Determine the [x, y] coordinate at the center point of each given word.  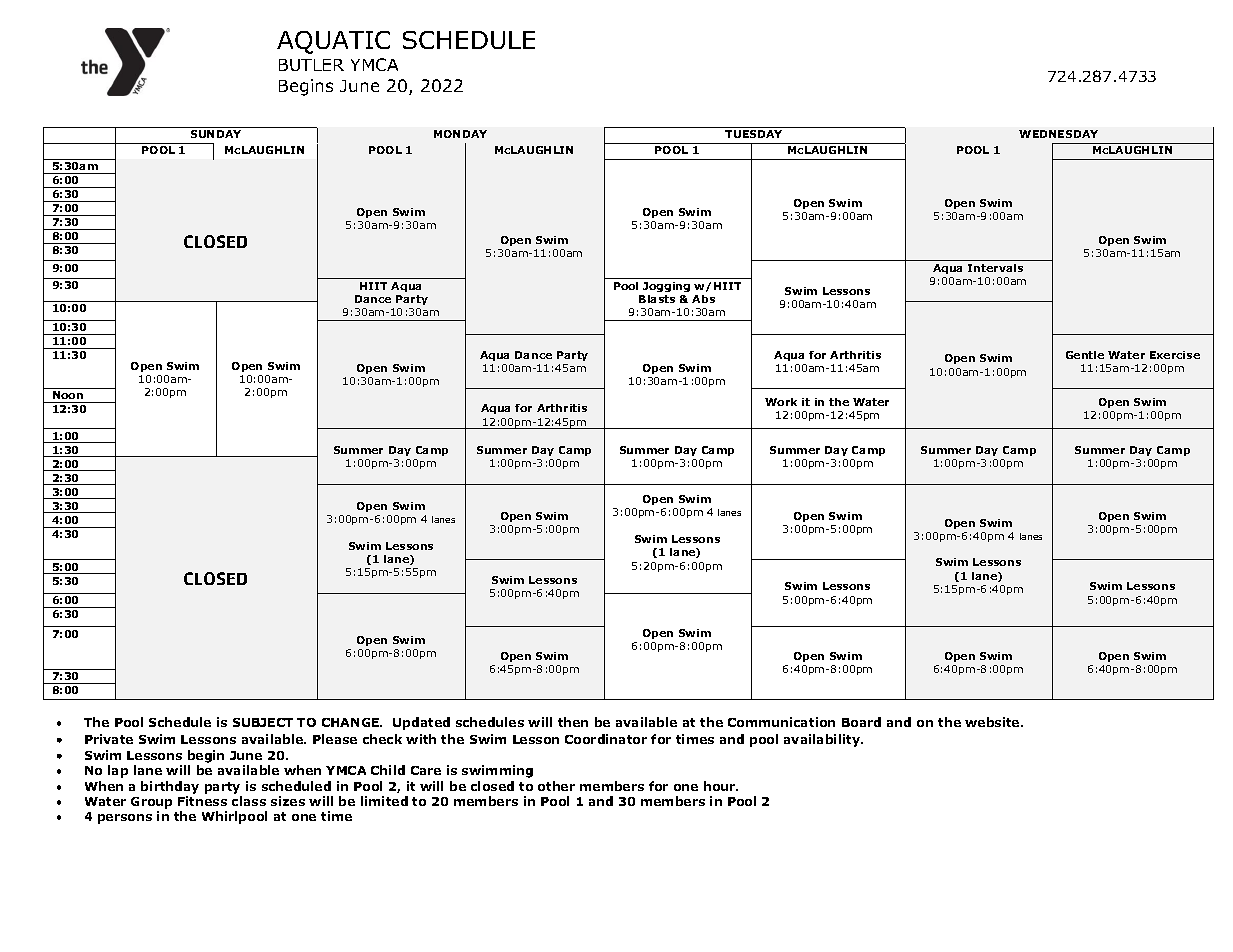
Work [781, 402]
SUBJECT [263, 722]
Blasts [657, 299]
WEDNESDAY [1058, 134]
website [993, 722]
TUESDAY [753, 134]
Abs [703, 299]
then [573, 722]
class [249, 801]
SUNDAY [216, 134]
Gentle [1085, 355]
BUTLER [311, 65]
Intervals [995, 268]
